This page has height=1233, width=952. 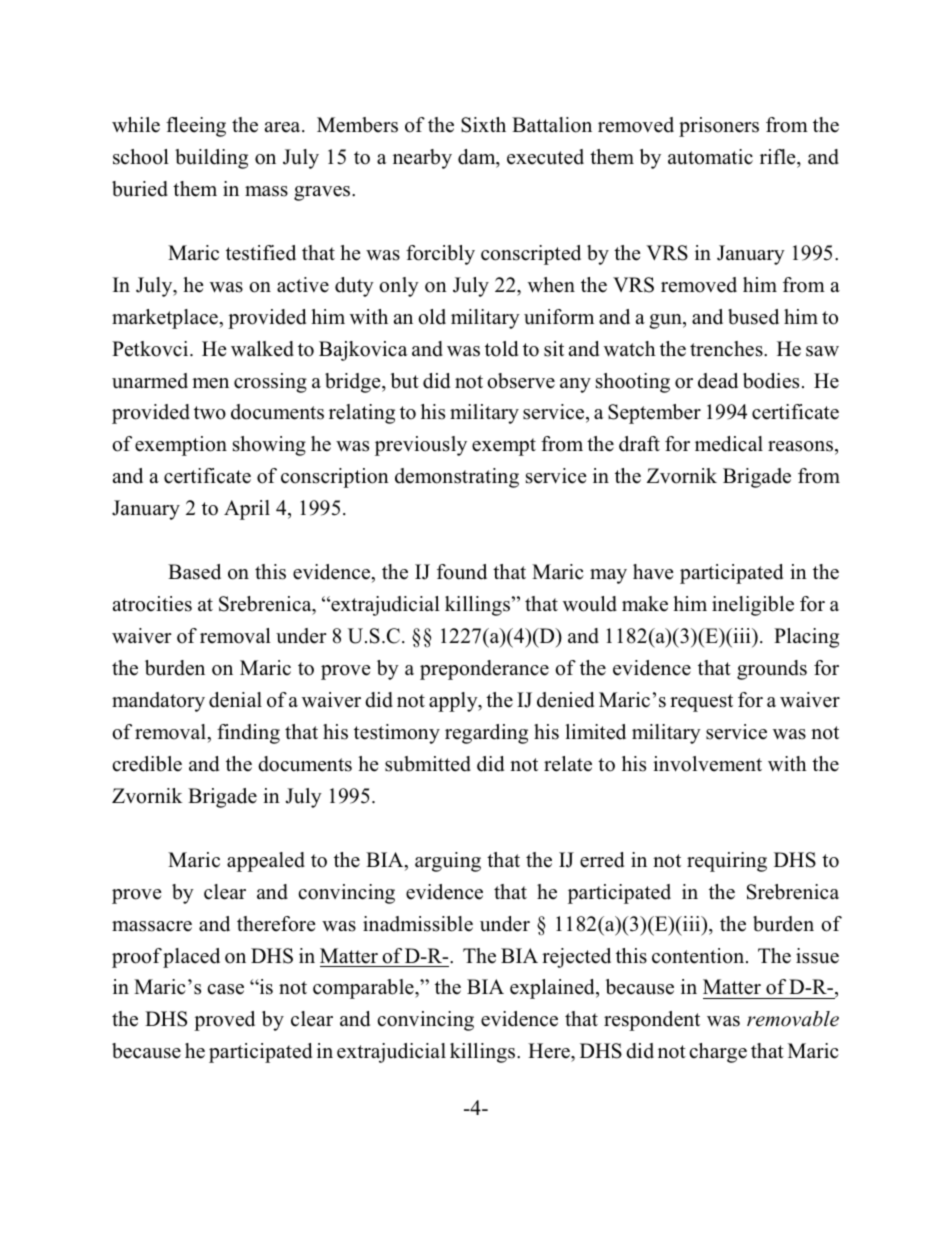 What do you see at coordinates (211, 159) in the page?
I see `building` at bounding box center [211, 159].
